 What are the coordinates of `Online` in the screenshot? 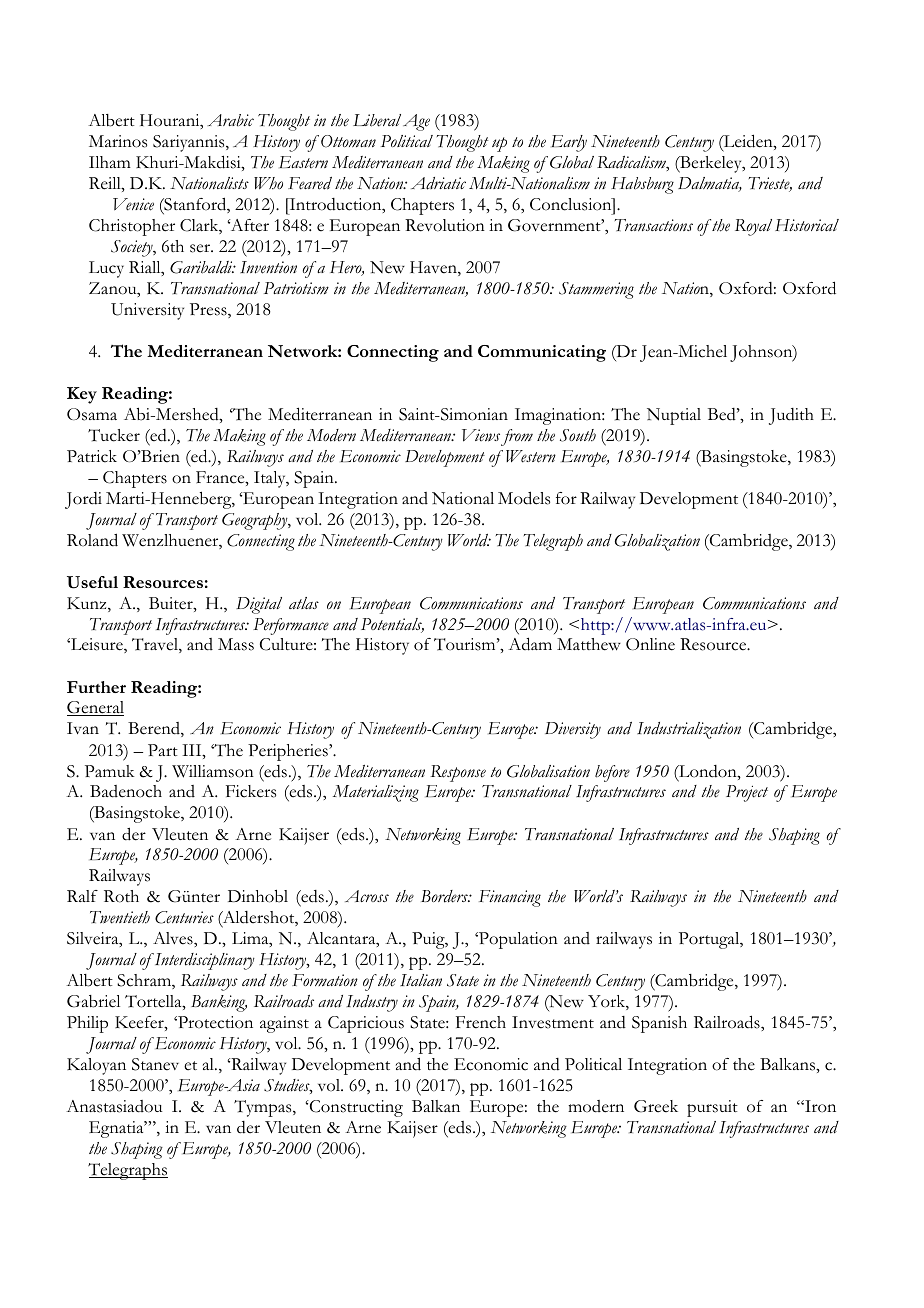 It's located at (650, 644).
